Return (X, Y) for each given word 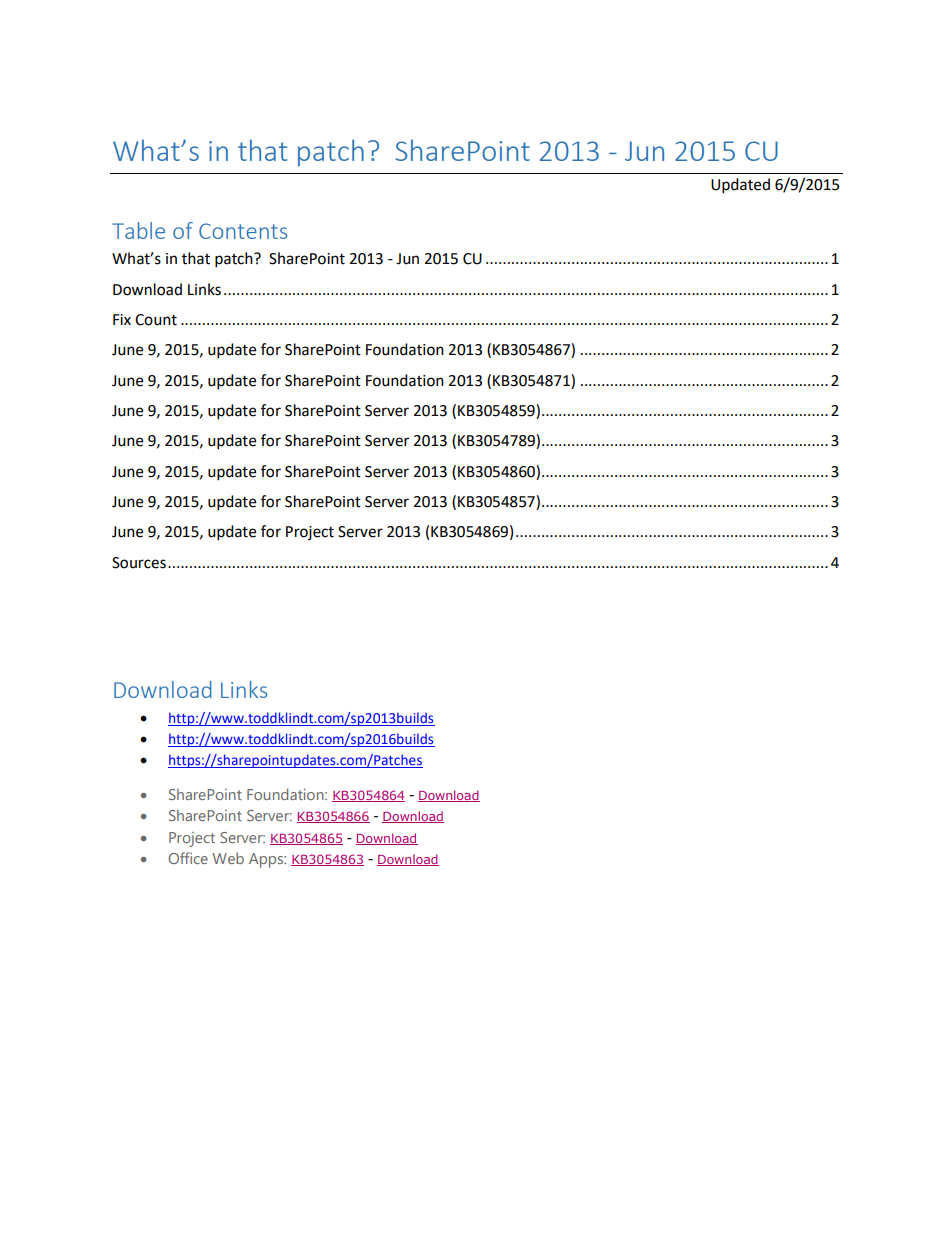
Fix (122, 319)
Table (138, 230)
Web (228, 858)
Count (156, 320)
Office (188, 858)
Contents (243, 231)
